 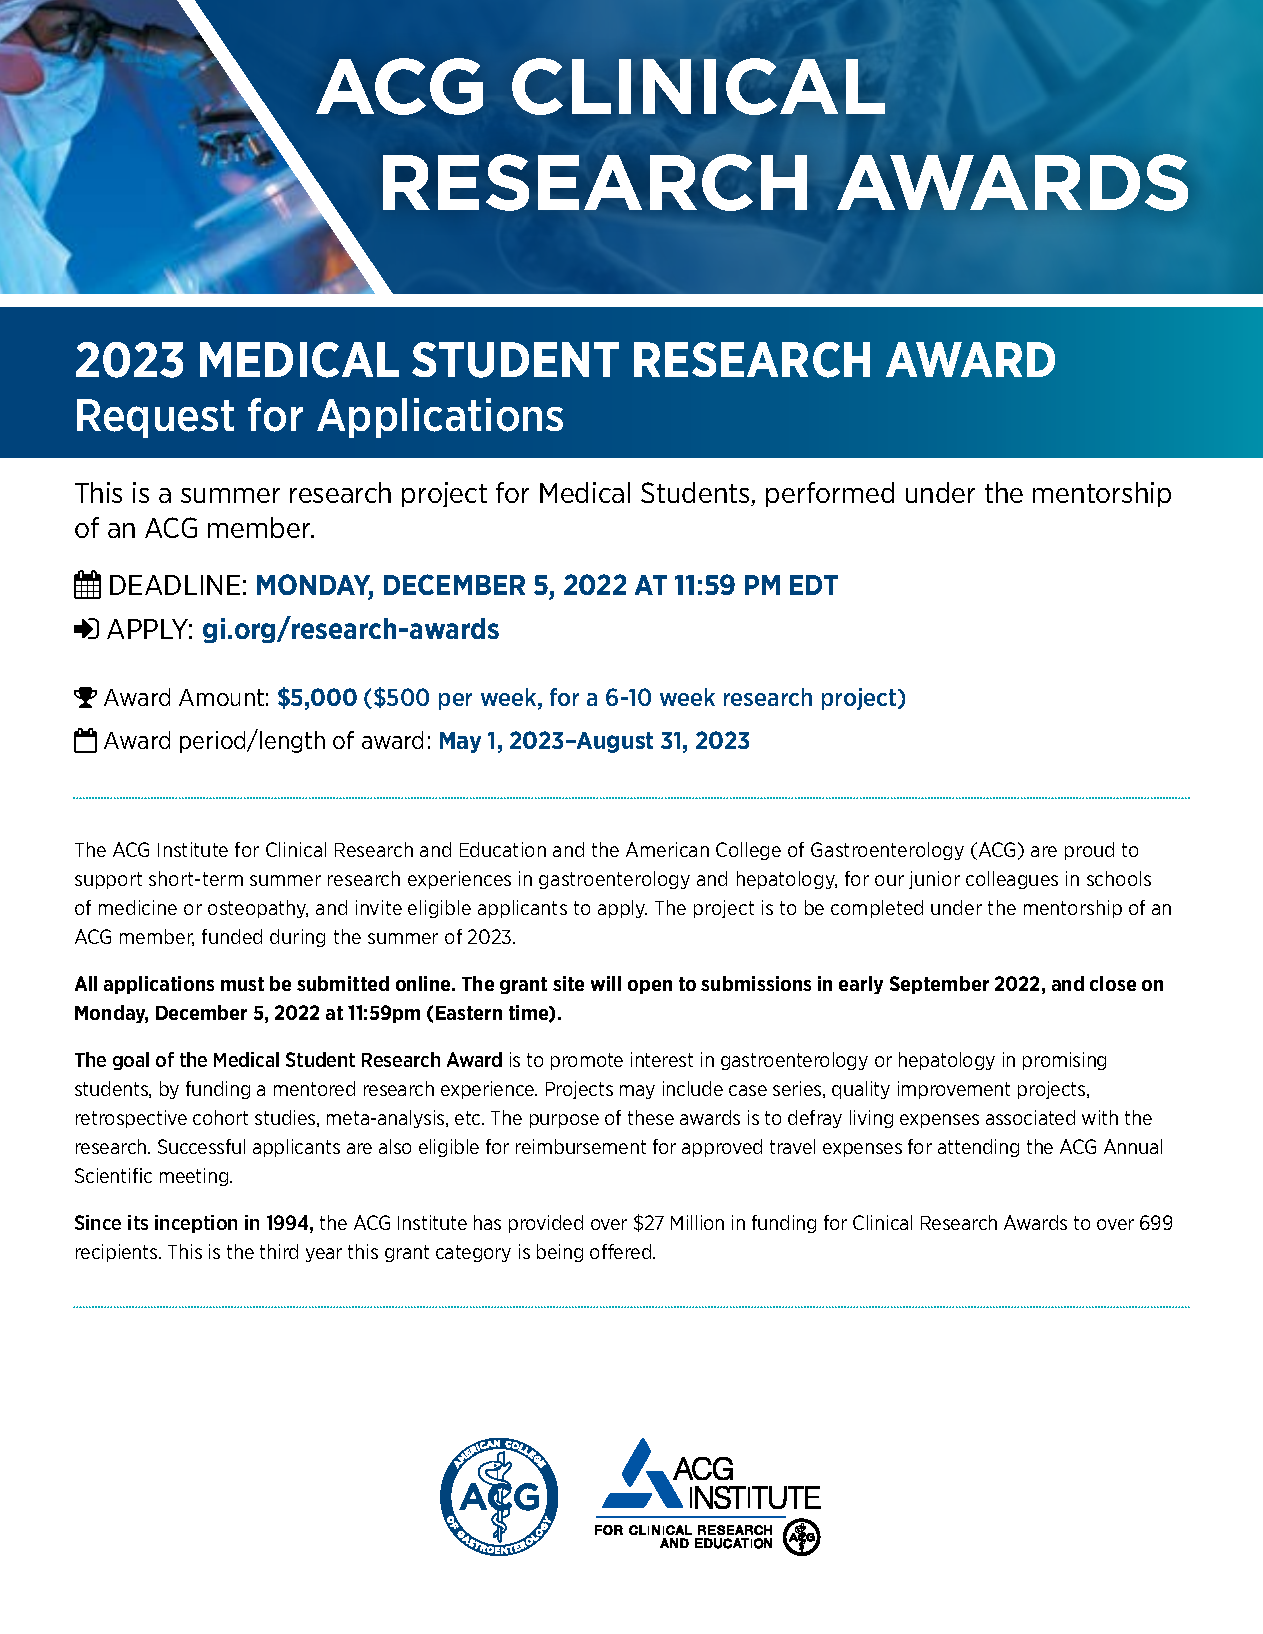 What do you see at coordinates (667, 849) in the screenshot?
I see `American` at bounding box center [667, 849].
